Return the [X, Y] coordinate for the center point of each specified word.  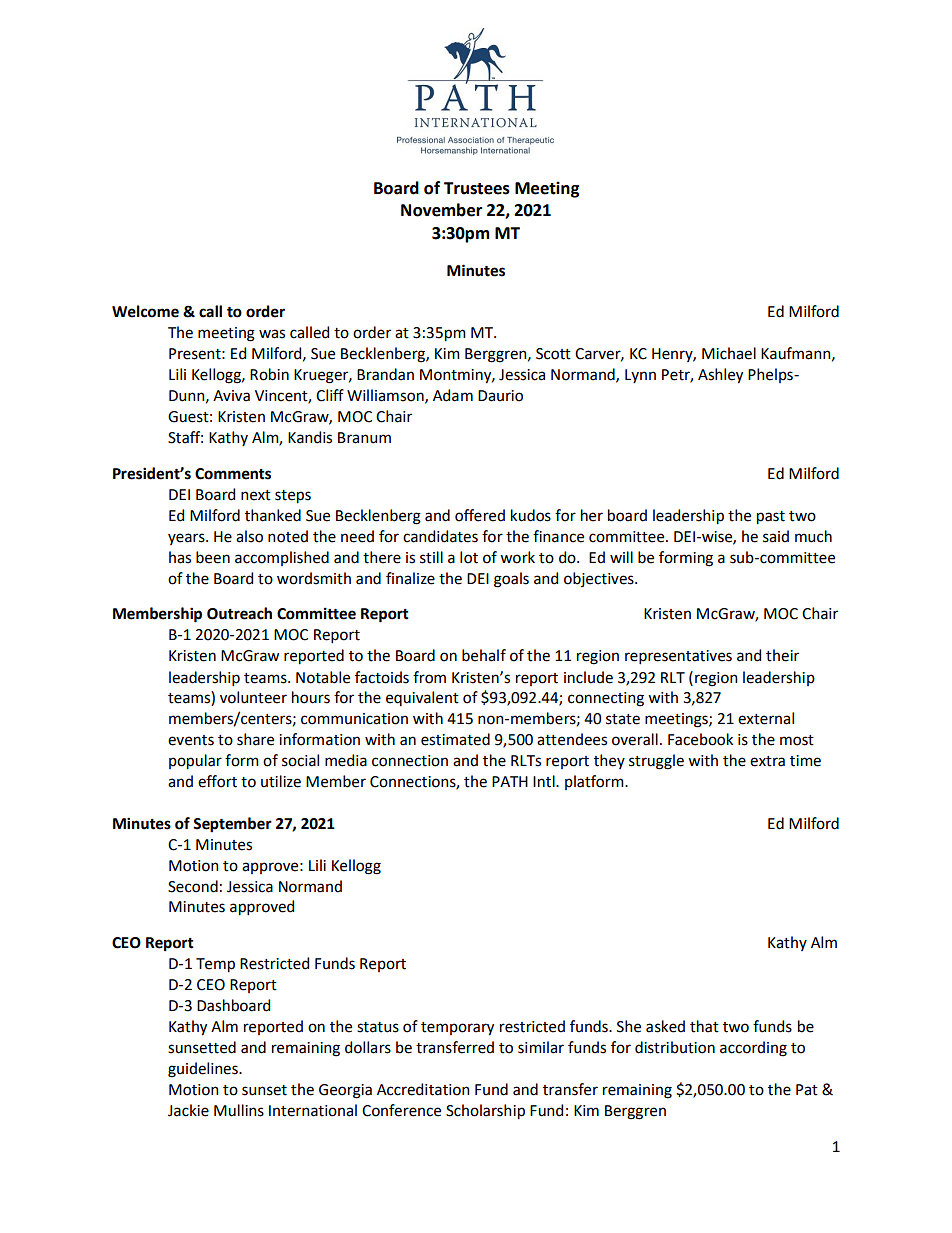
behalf [484, 655]
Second [193, 886]
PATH [510, 781]
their [782, 655]
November [441, 210]
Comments [233, 474]
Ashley [720, 376]
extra [767, 761]
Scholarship [485, 1112]
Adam [453, 395]
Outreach [239, 613]
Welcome [145, 311]
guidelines [204, 1070]
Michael [729, 353]
